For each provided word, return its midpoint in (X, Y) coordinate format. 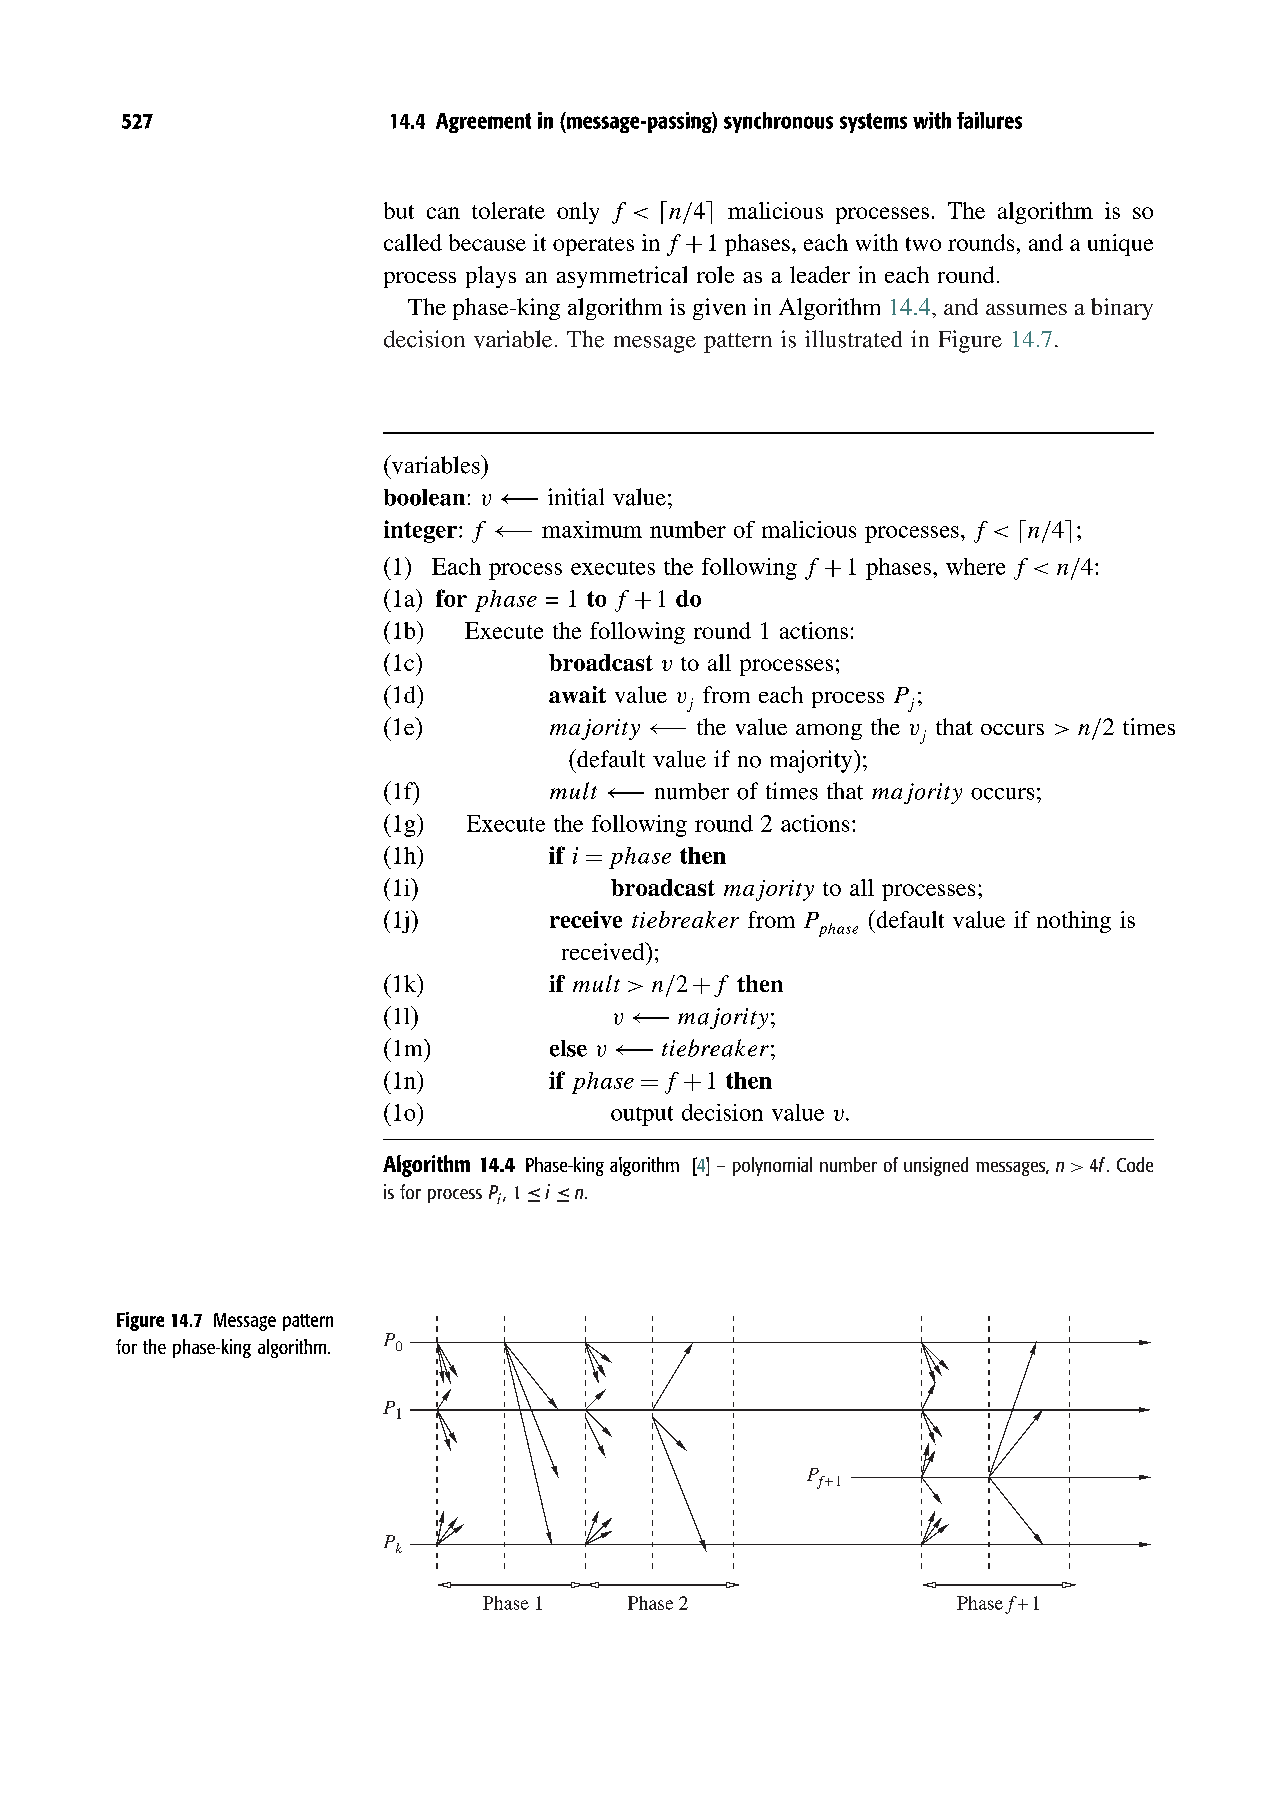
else (568, 1048)
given (719, 309)
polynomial (772, 1166)
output (642, 1116)
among (829, 732)
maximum (592, 529)
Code (1135, 1164)
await (577, 694)
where (975, 566)
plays (491, 277)
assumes (1026, 309)
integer (420, 531)
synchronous (778, 122)
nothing (1074, 922)
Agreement (483, 123)
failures (989, 120)
